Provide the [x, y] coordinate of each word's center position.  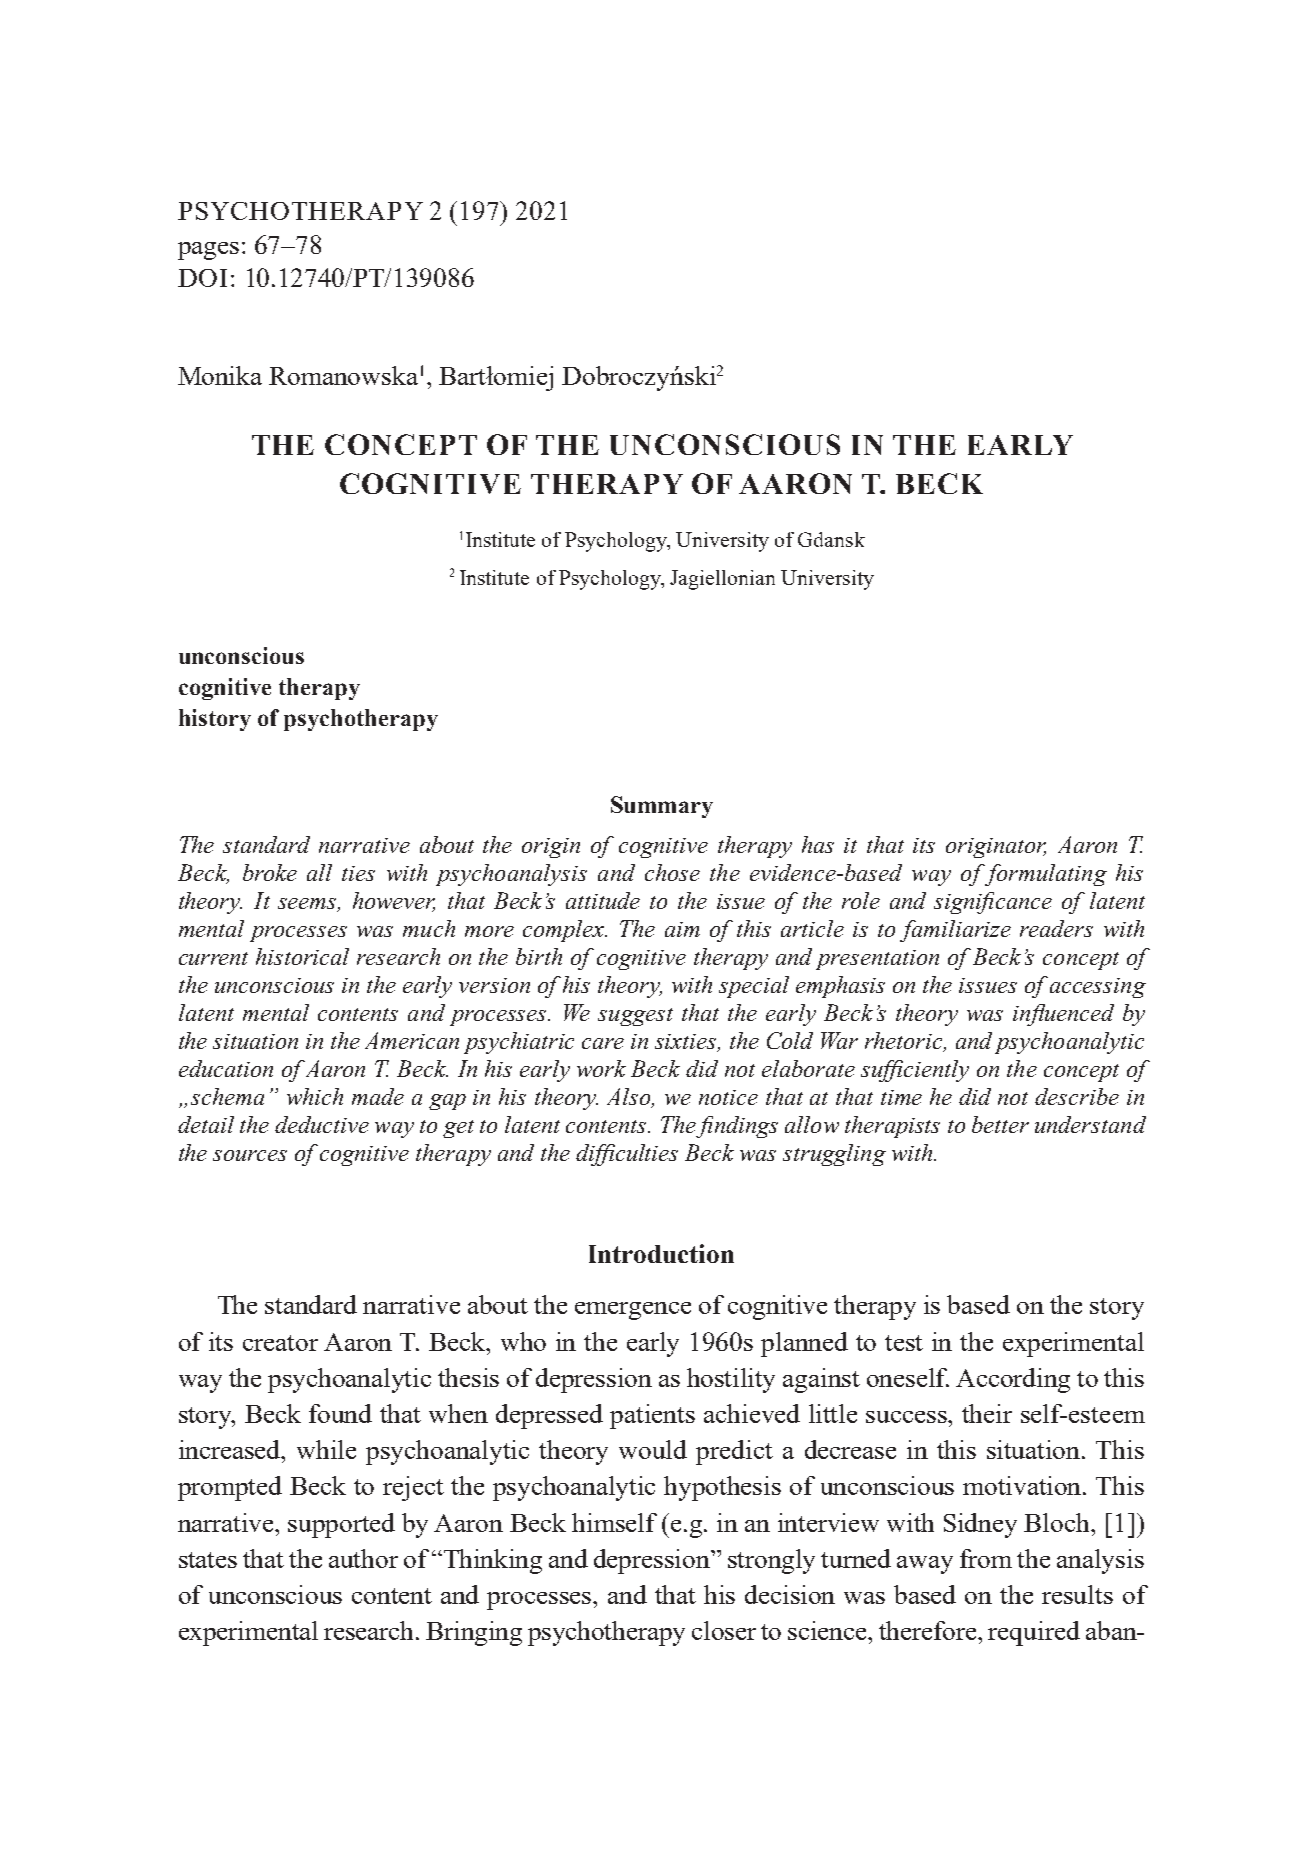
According [1013, 1380]
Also [630, 1098]
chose [672, 872]
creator [280, 1343]
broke [270, 872]
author [363, 1558]
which [315, 1096]
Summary [662, 807]
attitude [603, 900]
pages [208, 251]
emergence [633, 1311]
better [1000, 1124]
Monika [220, 375]
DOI [202, 278]
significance [993, 903]
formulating [1045, 875]
